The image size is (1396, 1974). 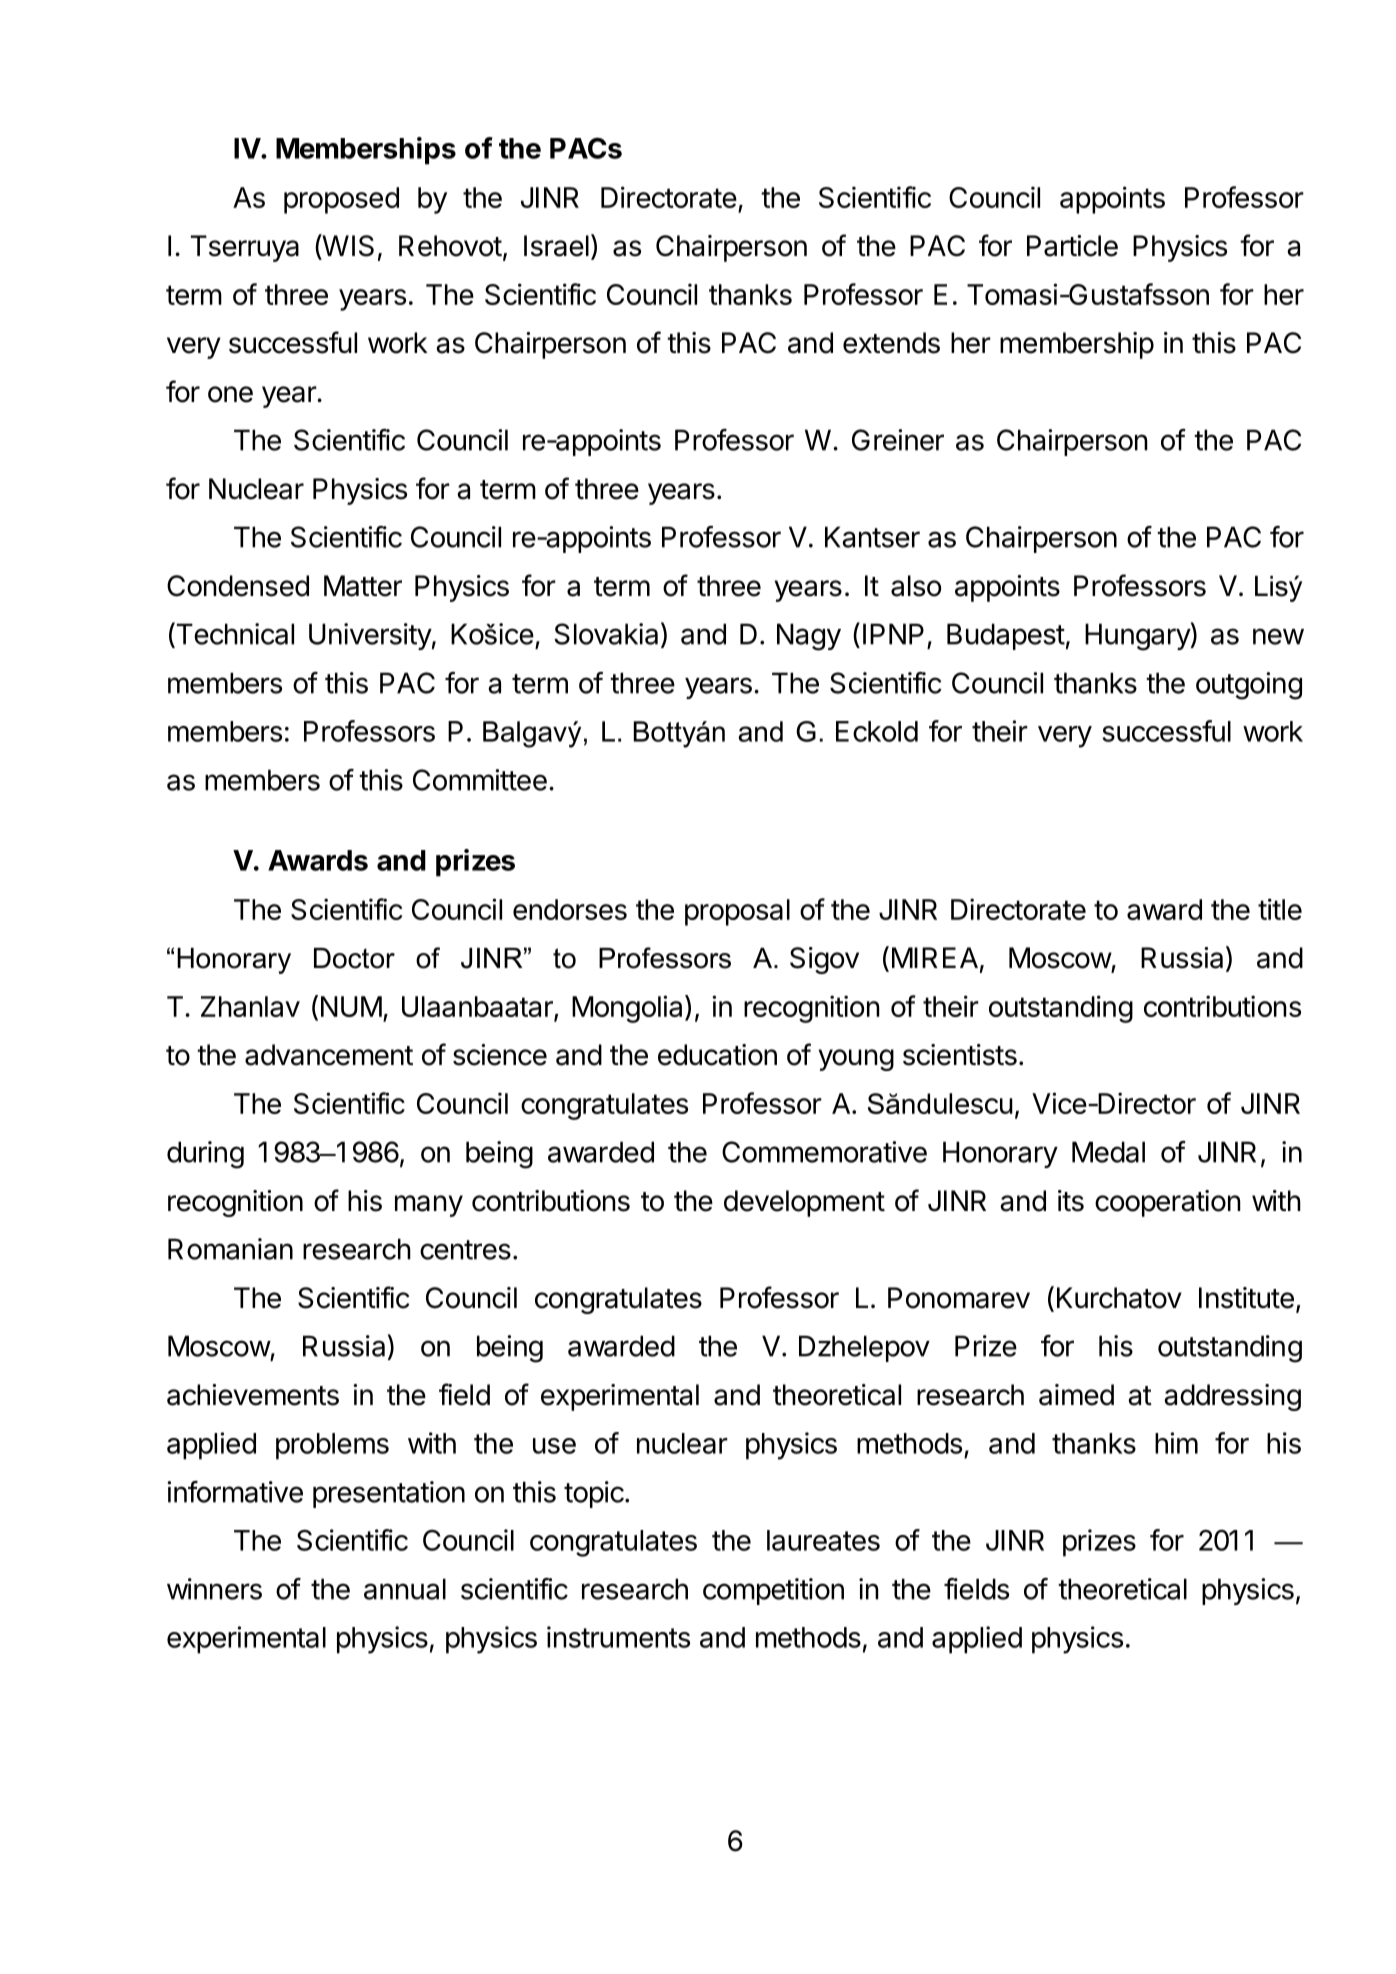 I want to click on Israel, so click(x=556, y=246).
